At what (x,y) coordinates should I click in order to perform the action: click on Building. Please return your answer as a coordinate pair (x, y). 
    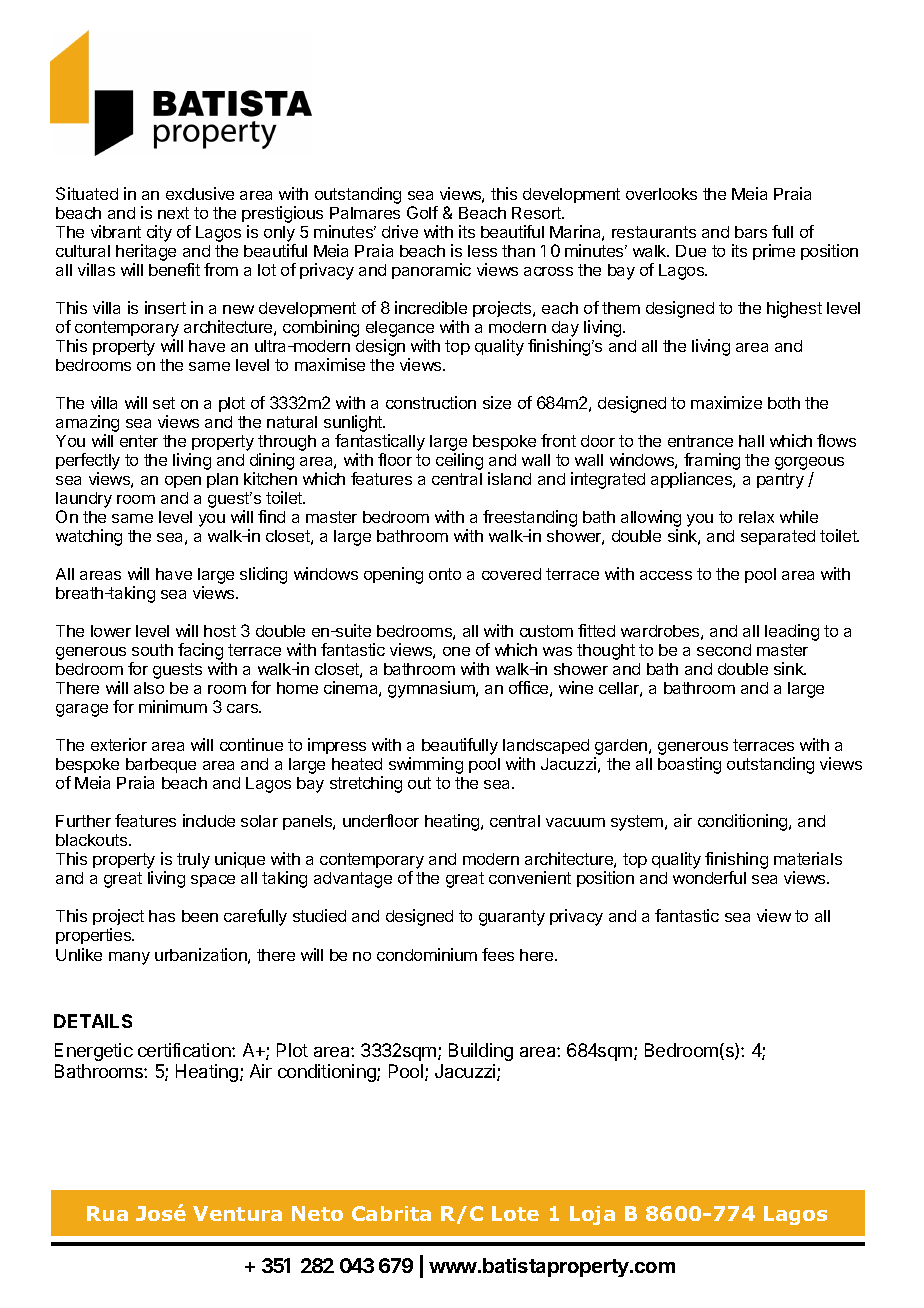
    Looking at the image, I should click on (481, 1052).
